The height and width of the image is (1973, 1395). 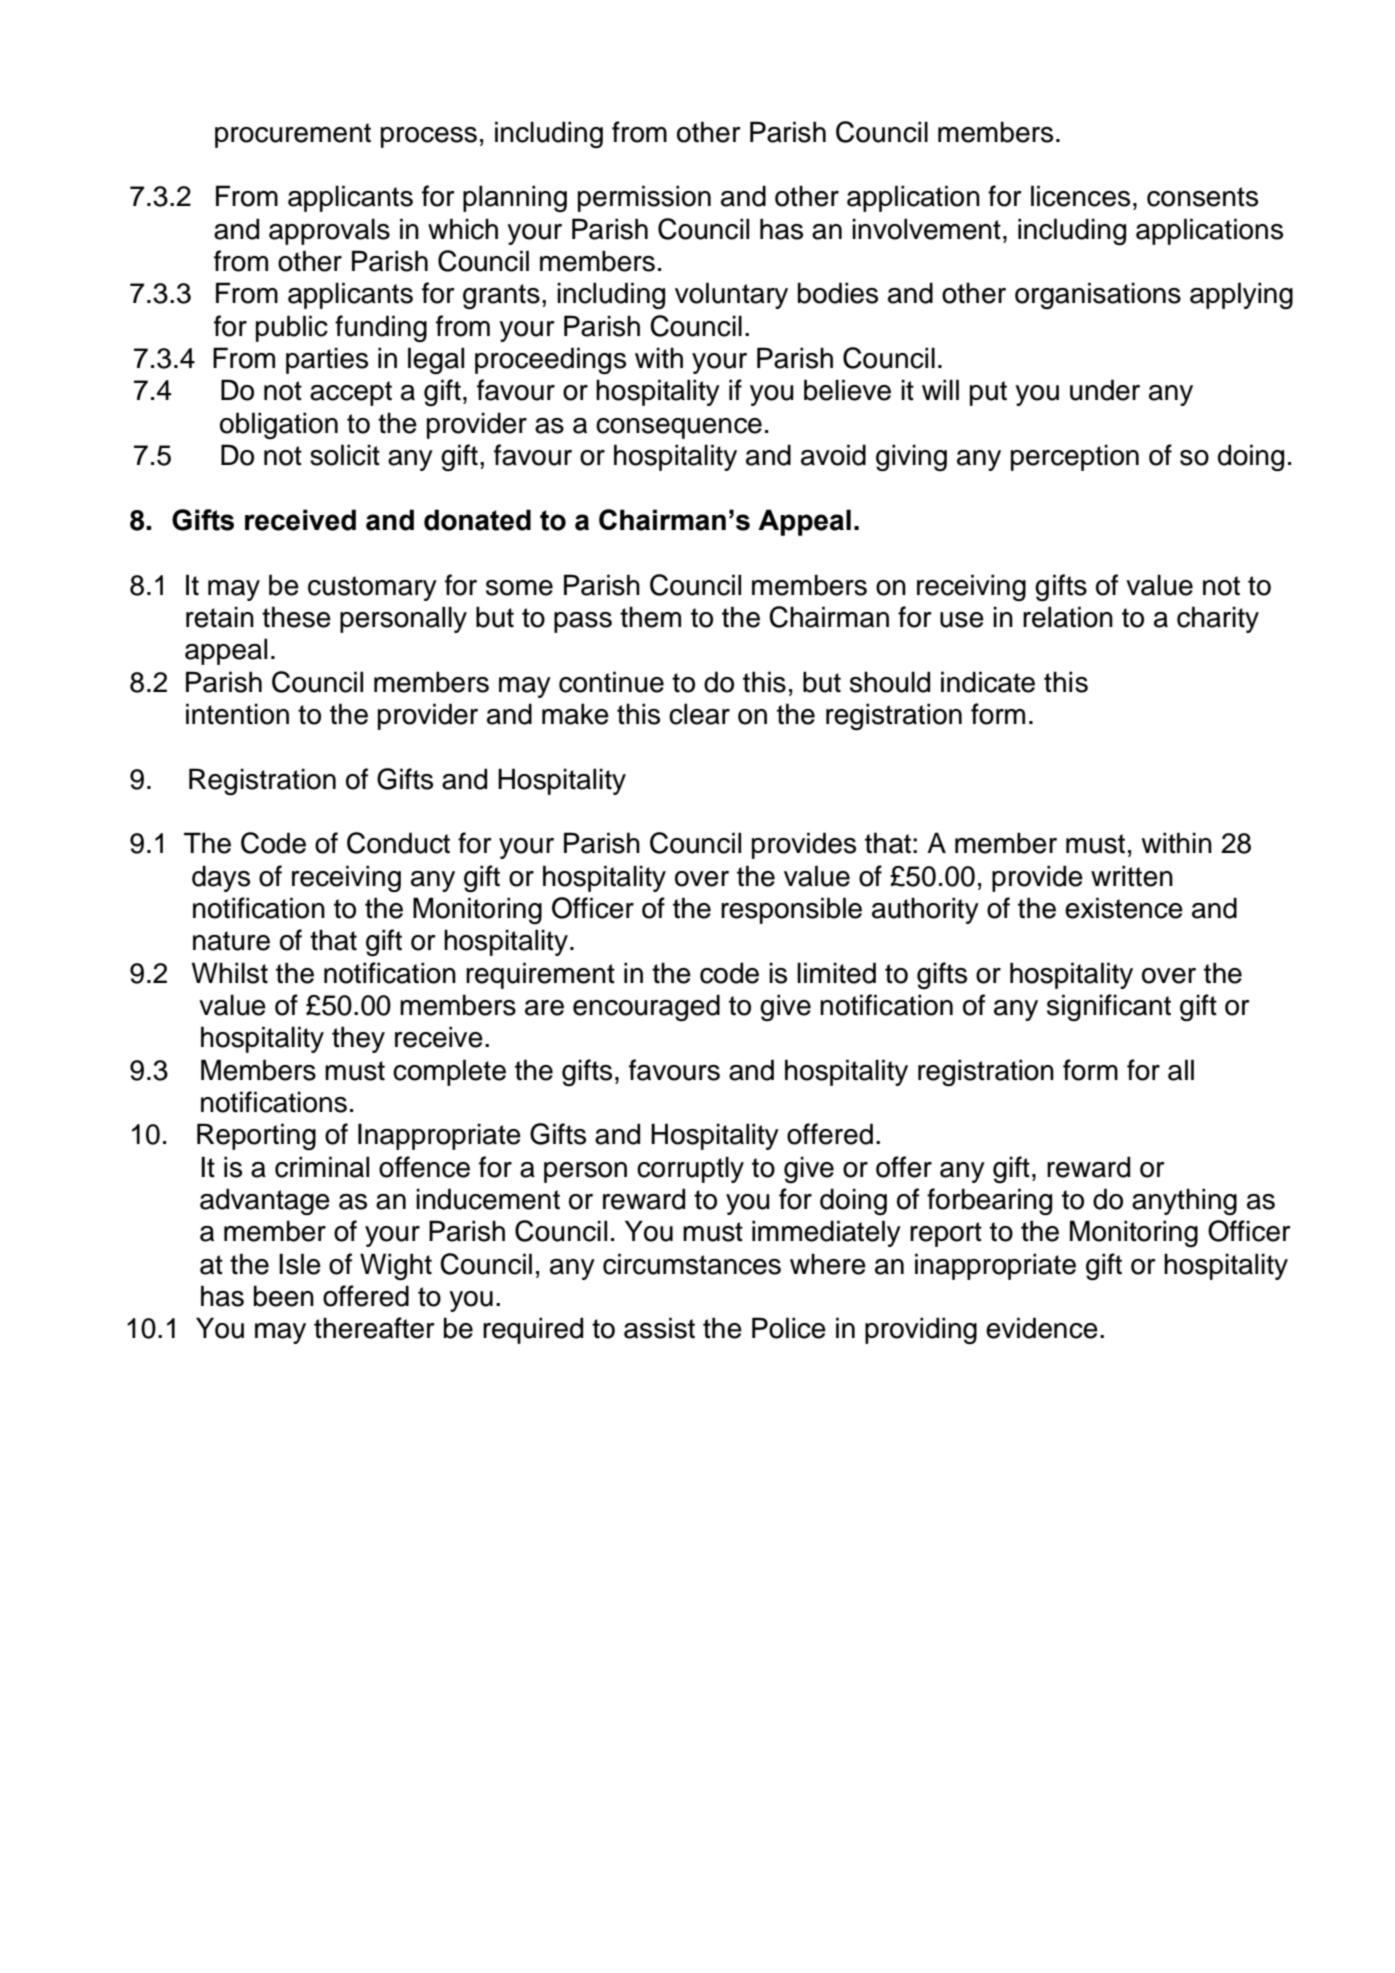 I want to click on been, so click(x=284, y=1296).
